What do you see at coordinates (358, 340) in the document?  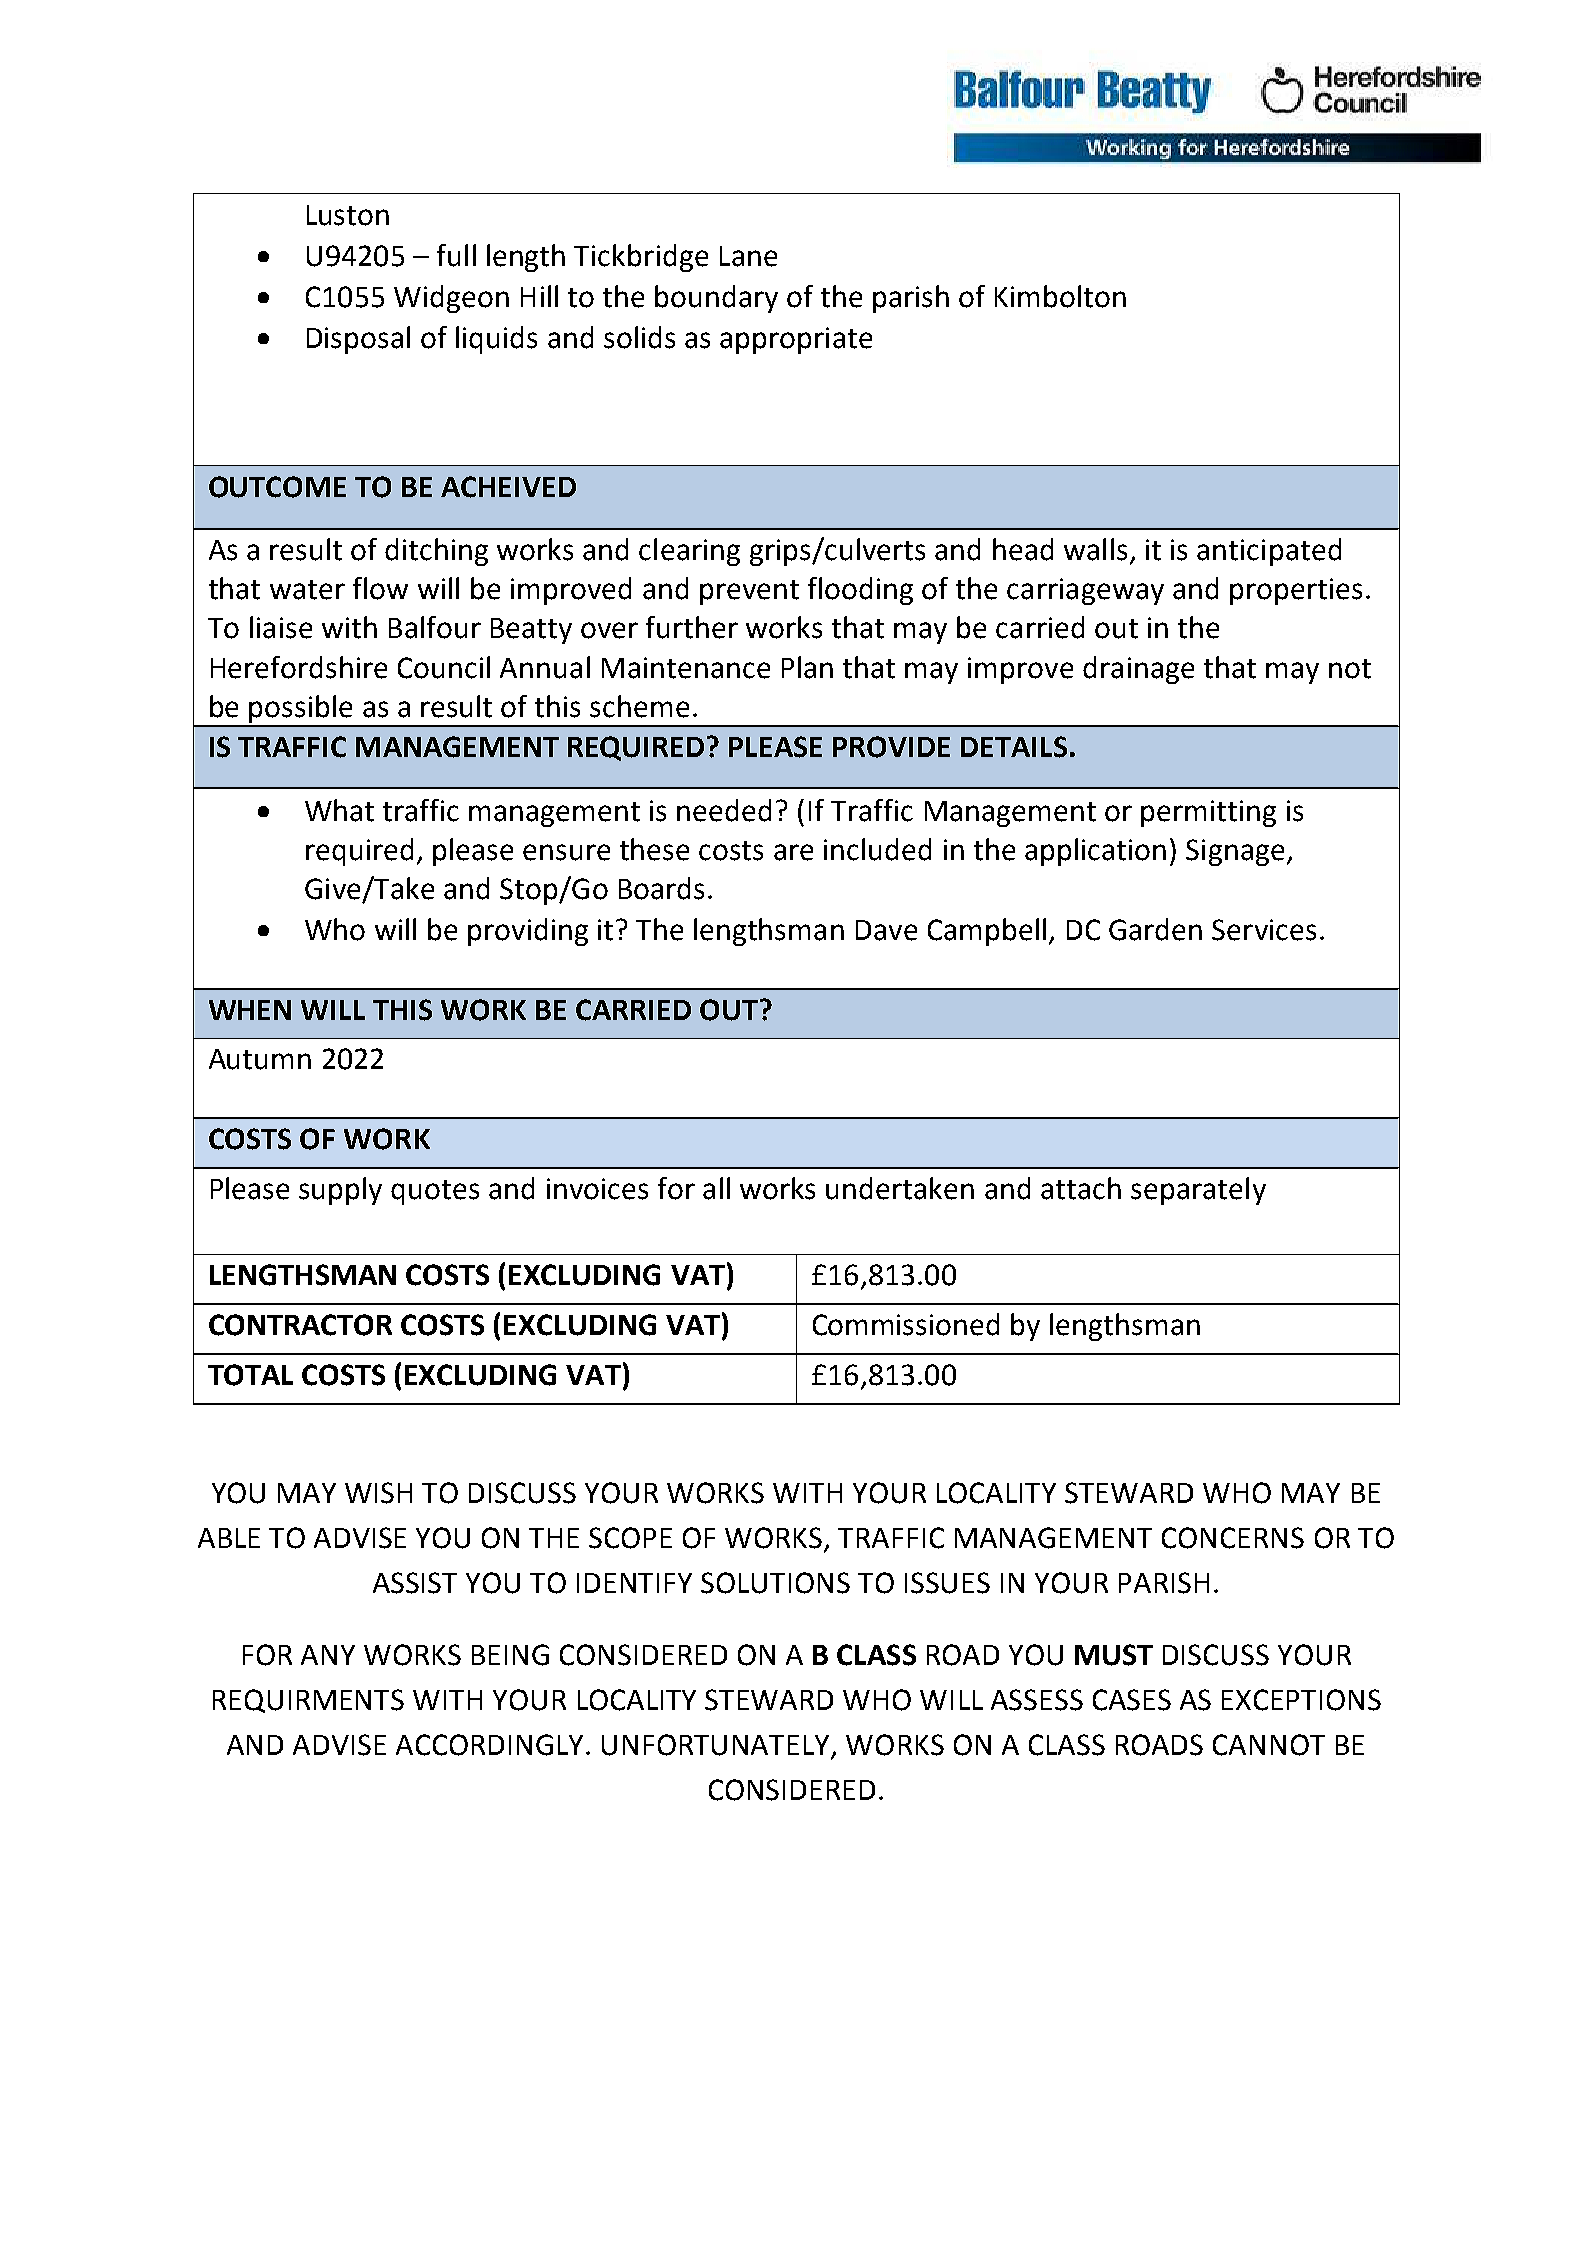 I see `Disposal` at bounding box center [358, 340].
